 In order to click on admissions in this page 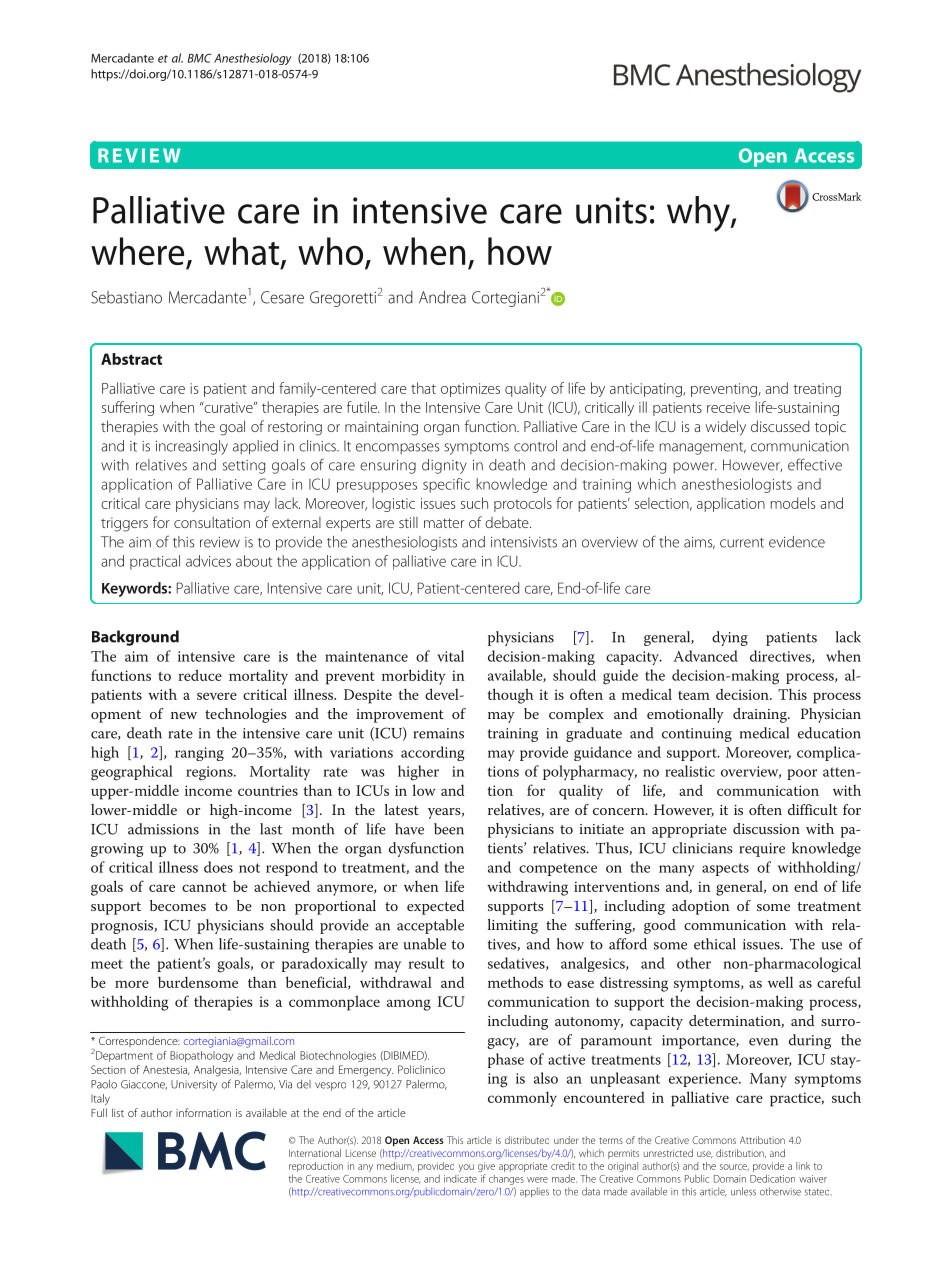, I will do `click(163, 829)`.
